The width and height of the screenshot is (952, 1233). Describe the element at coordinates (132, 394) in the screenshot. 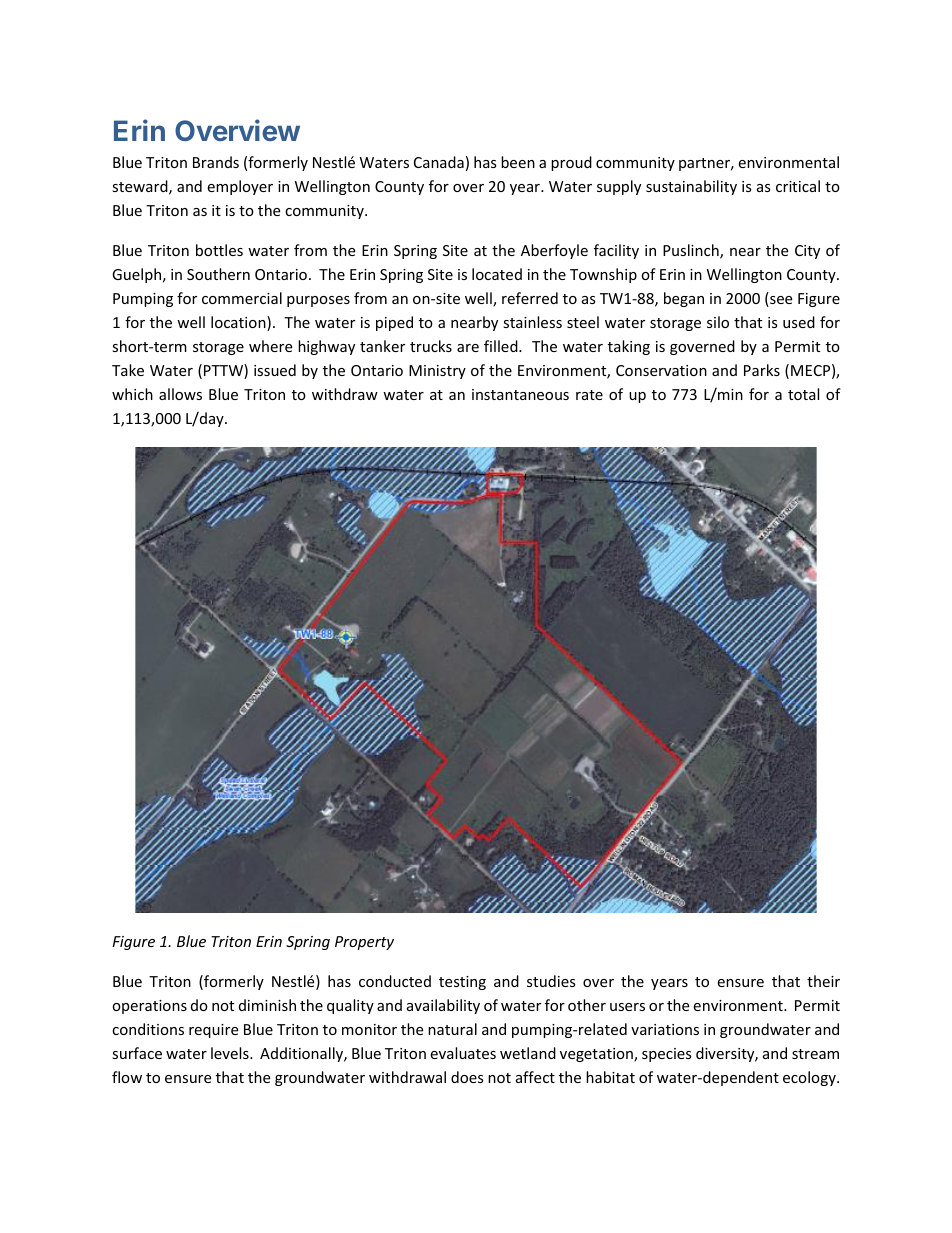

I see `which` at that location.
